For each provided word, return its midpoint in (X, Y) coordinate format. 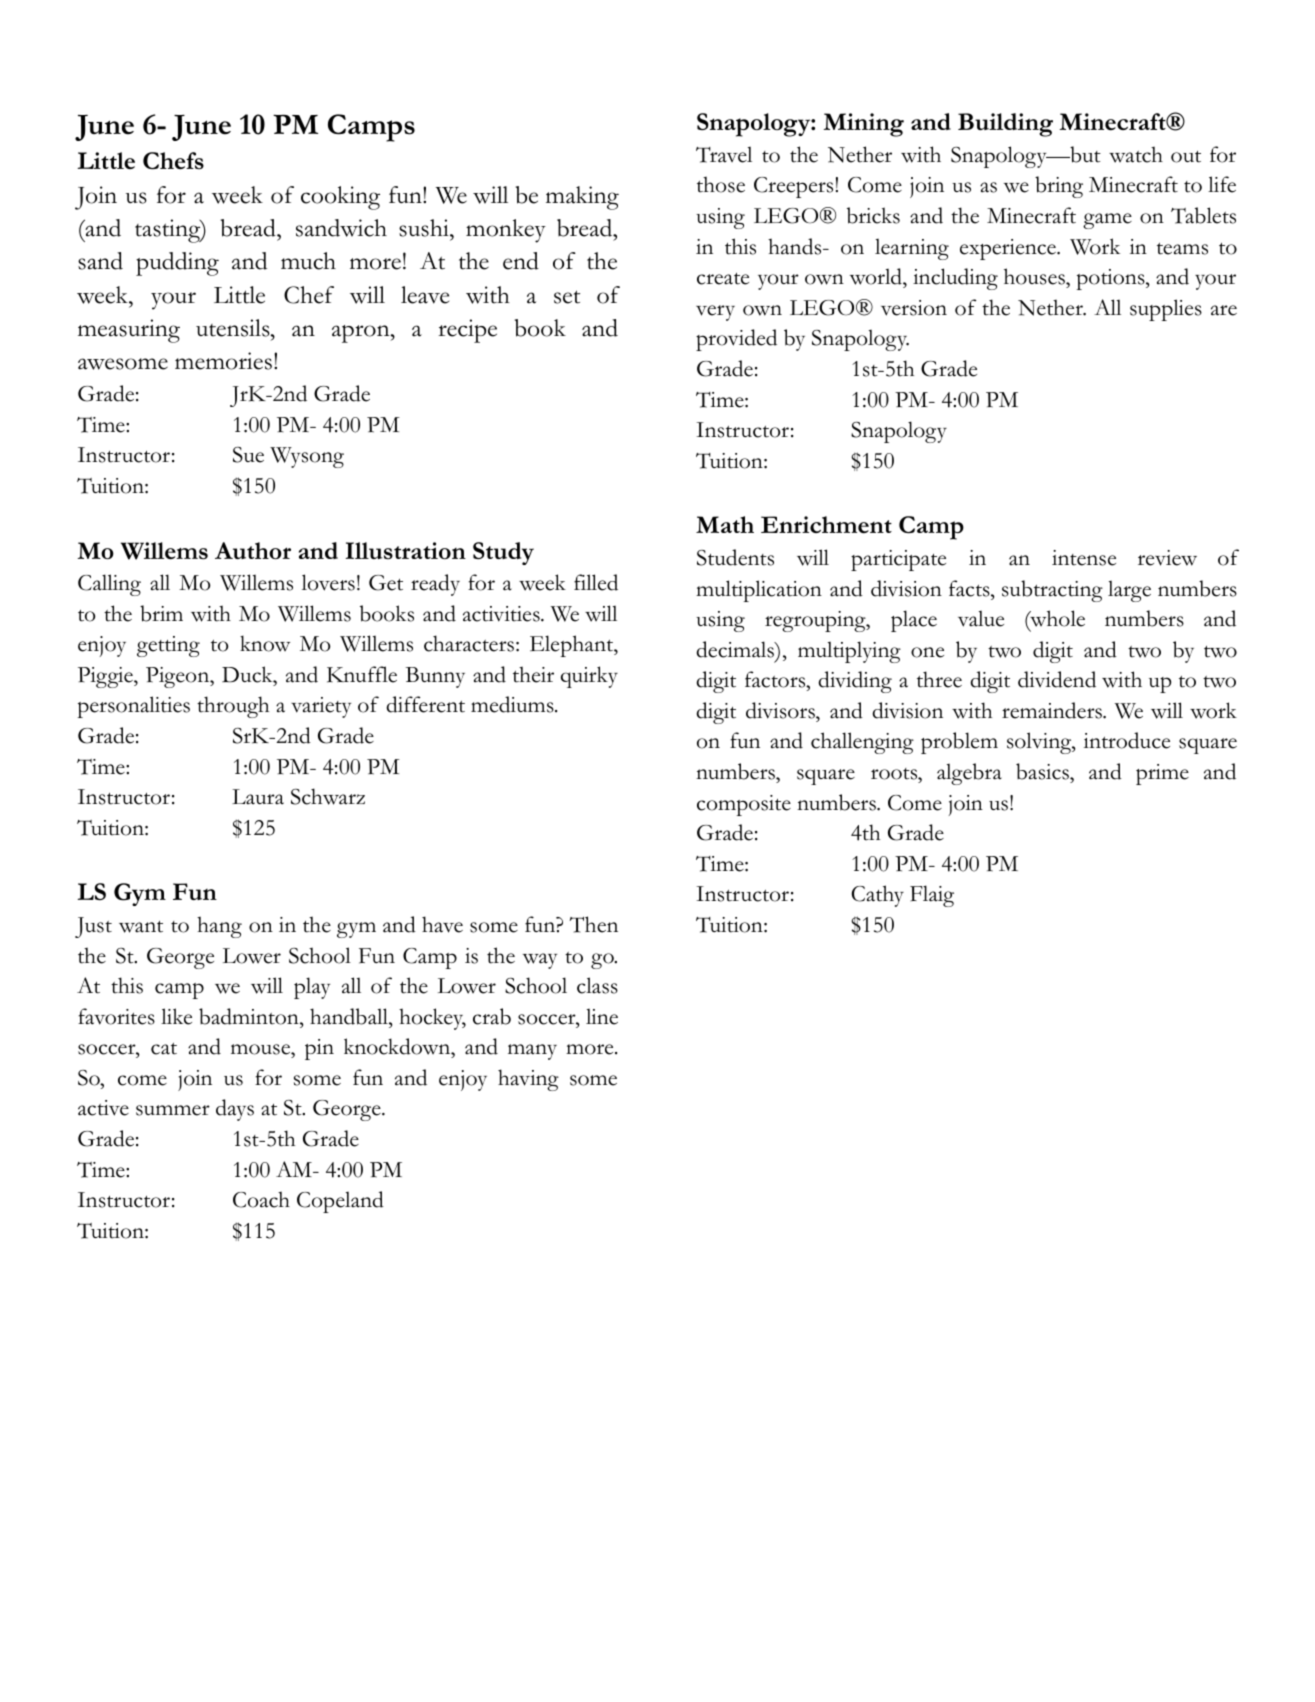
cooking (340, 198)
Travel (724, 154)
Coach (261, 1199)
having (528, 1080)
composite (744, 805)
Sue (248, 455)
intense (1084, 558)
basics (1043, 773)
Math (725, 524)
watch (1136, 154)
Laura (258, 796)
